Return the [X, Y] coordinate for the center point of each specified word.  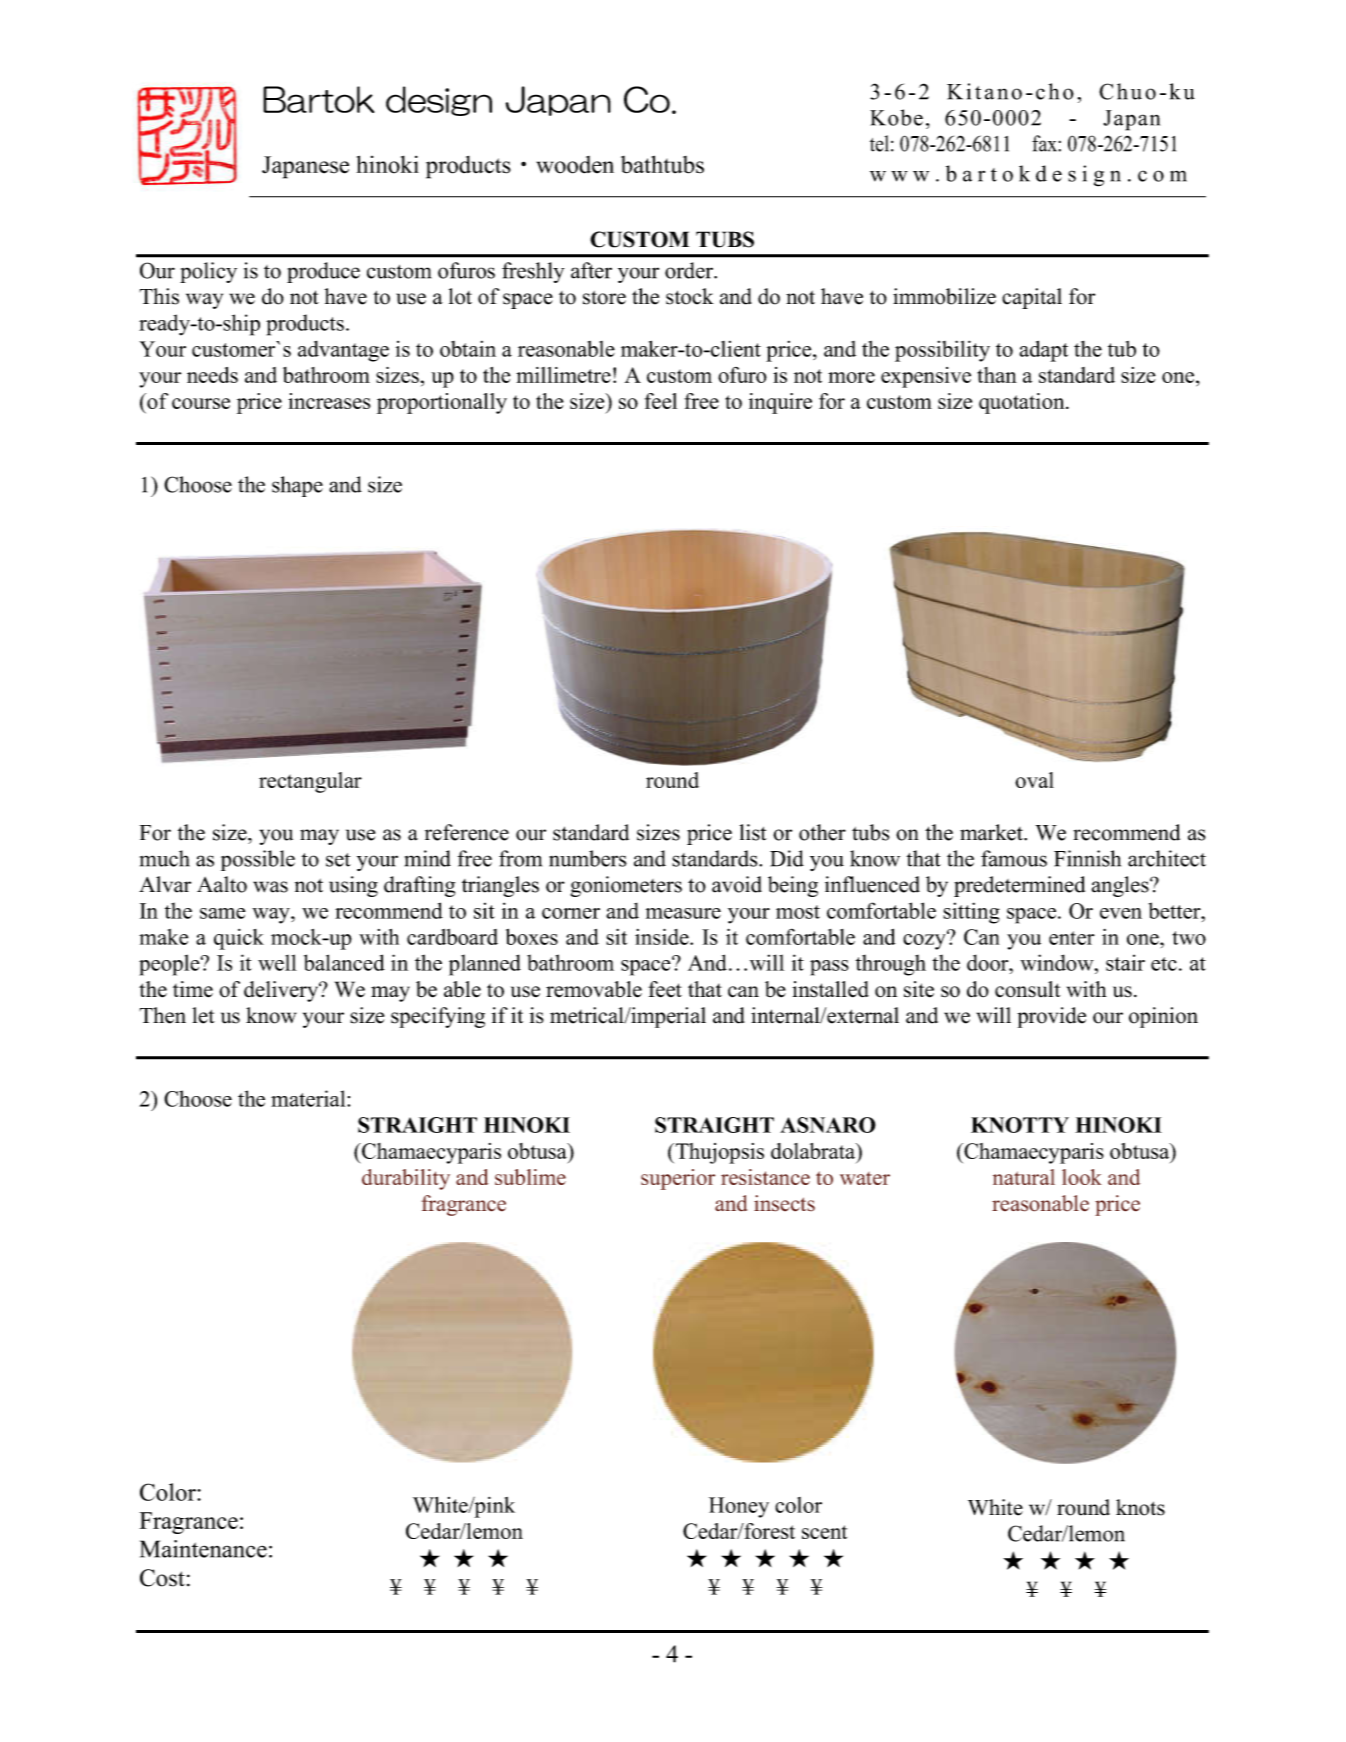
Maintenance [203, 1549]
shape [297, 486]
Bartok [318, 99]
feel [661, 401]
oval [1034, 780]
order [690, 270]
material [309, 1098]
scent [824, 1532]
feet [665, 989]
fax [1045, 143]
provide [1051, 1017]
